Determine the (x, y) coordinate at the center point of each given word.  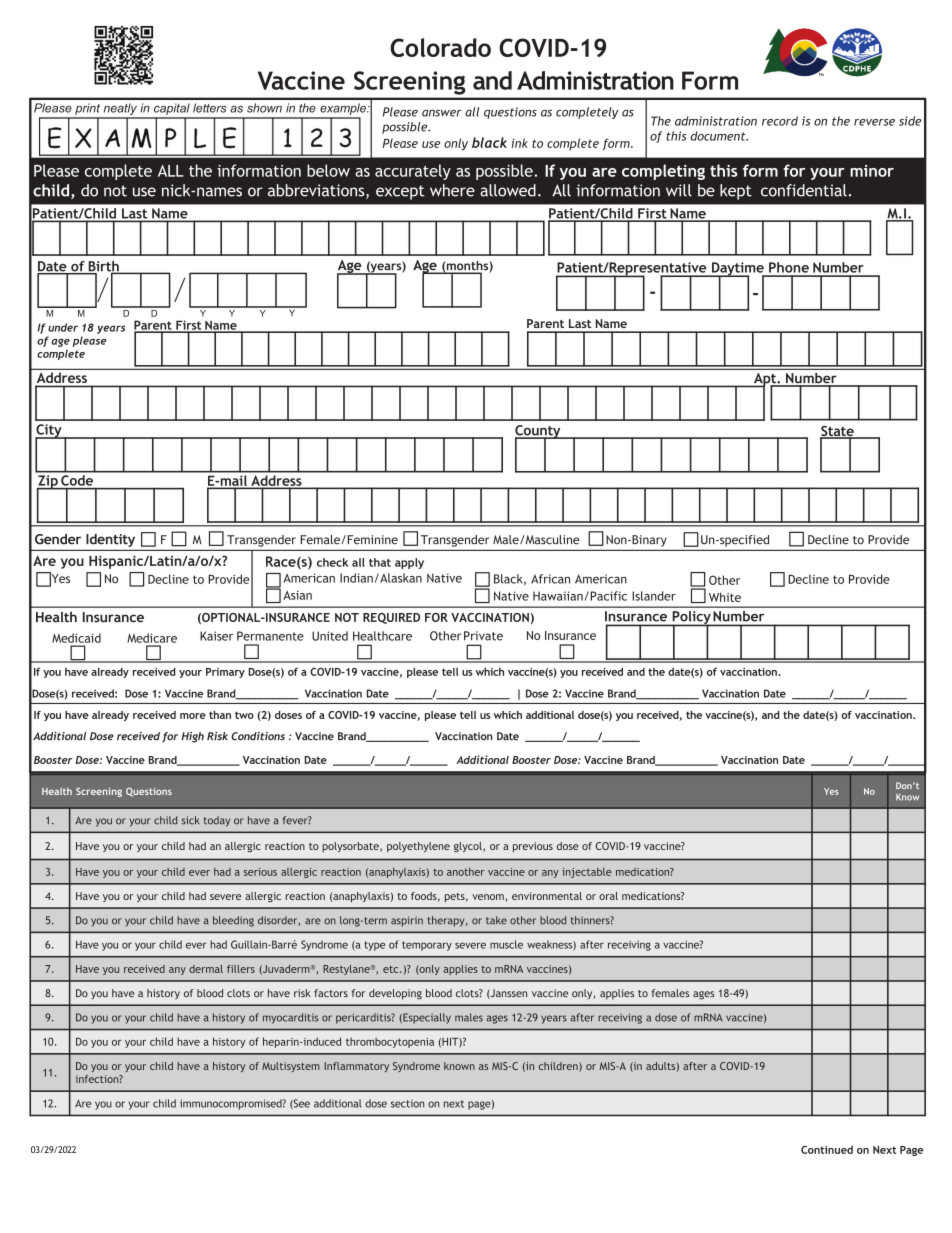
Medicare (152, 638)
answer (442, 113)
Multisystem (291, 1067)
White (725, 597)
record (780, 121)
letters (210, 108)
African (550, 579)
